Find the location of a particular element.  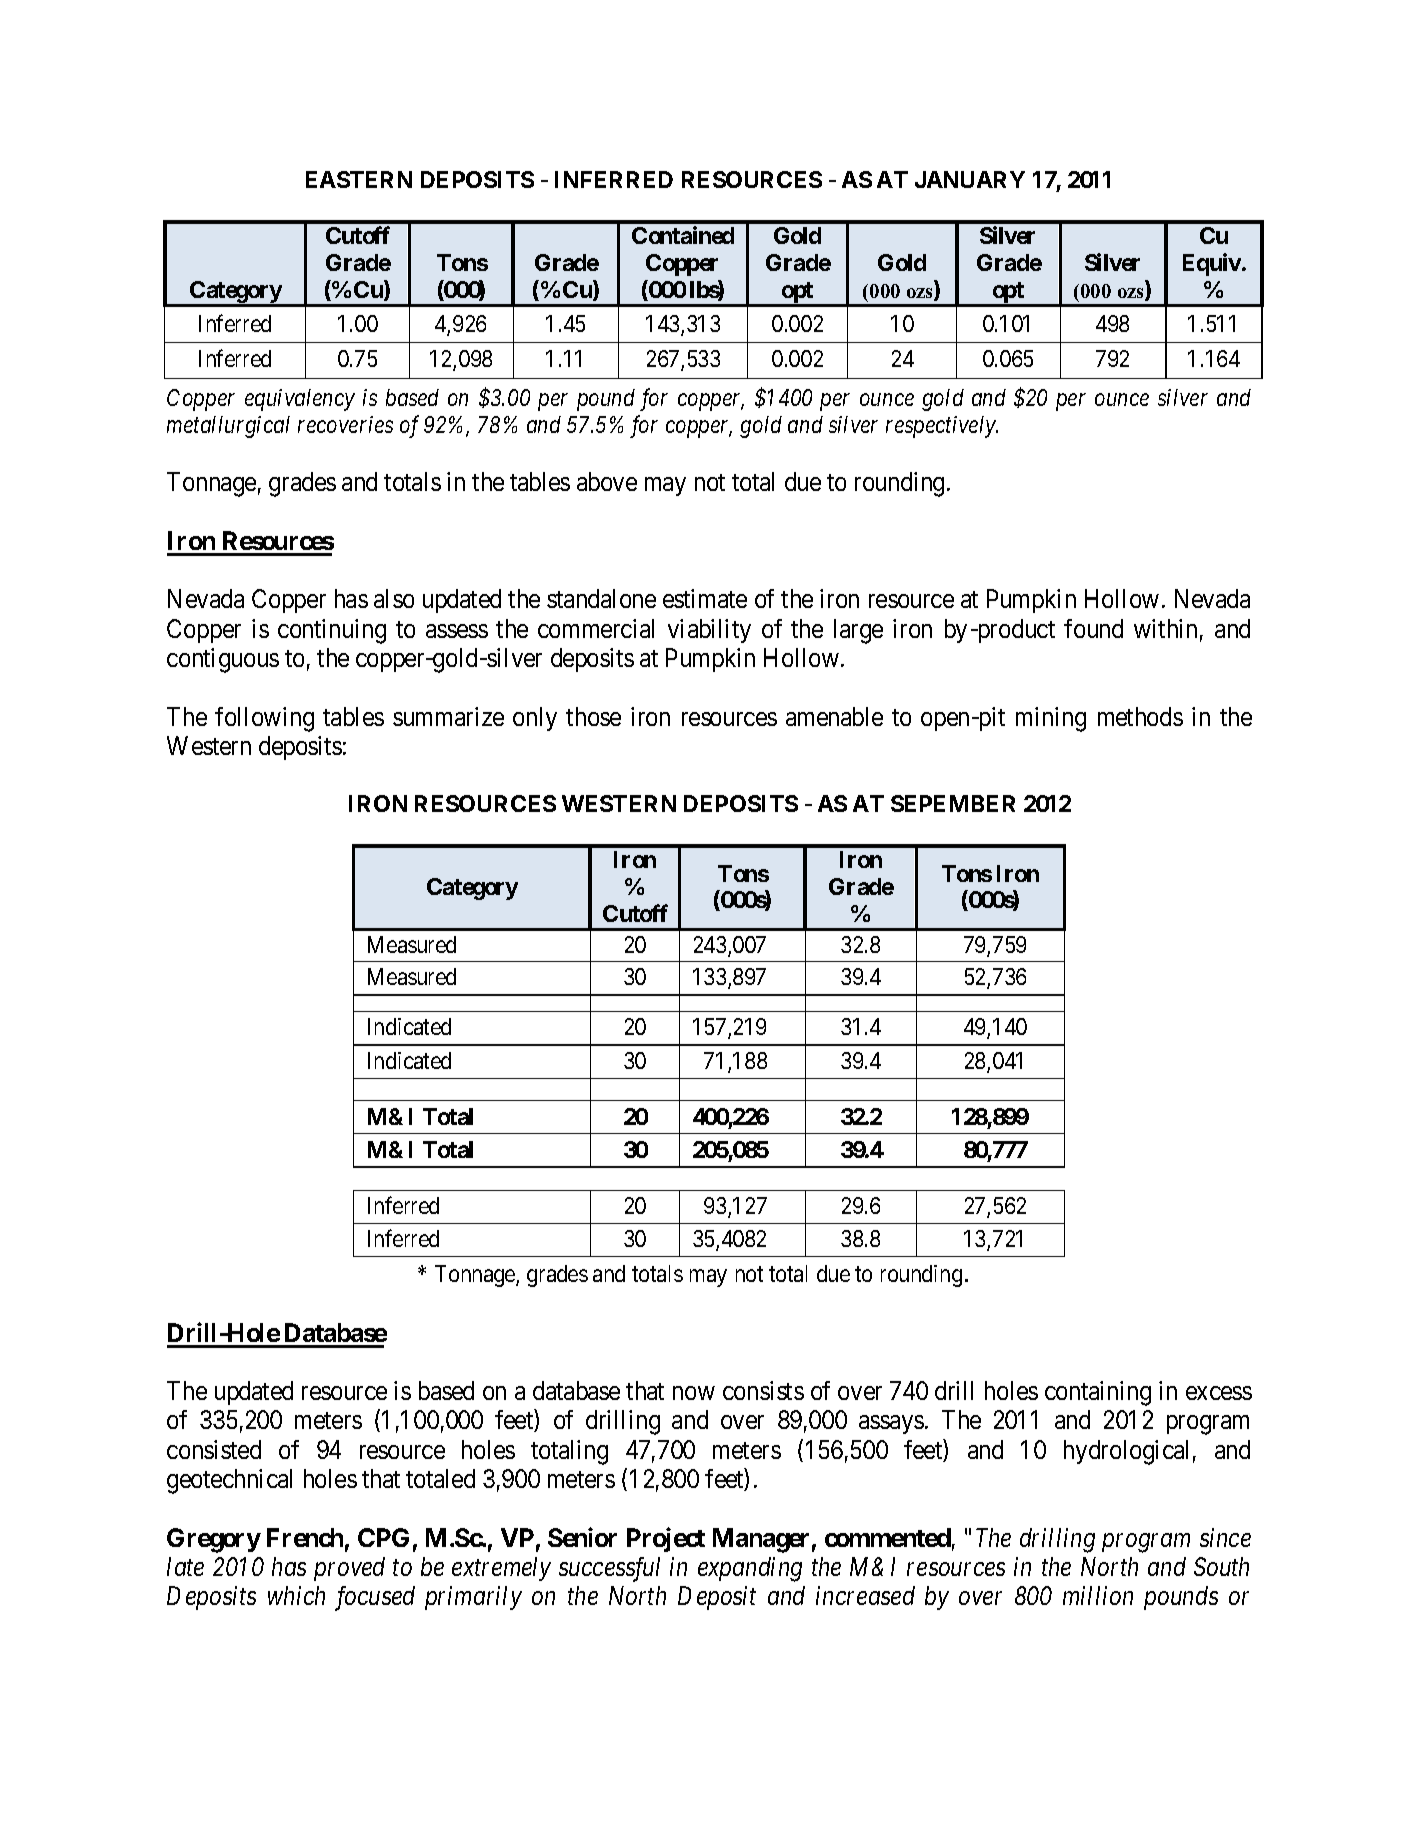

mining is located at coordinates (1051, 719).
